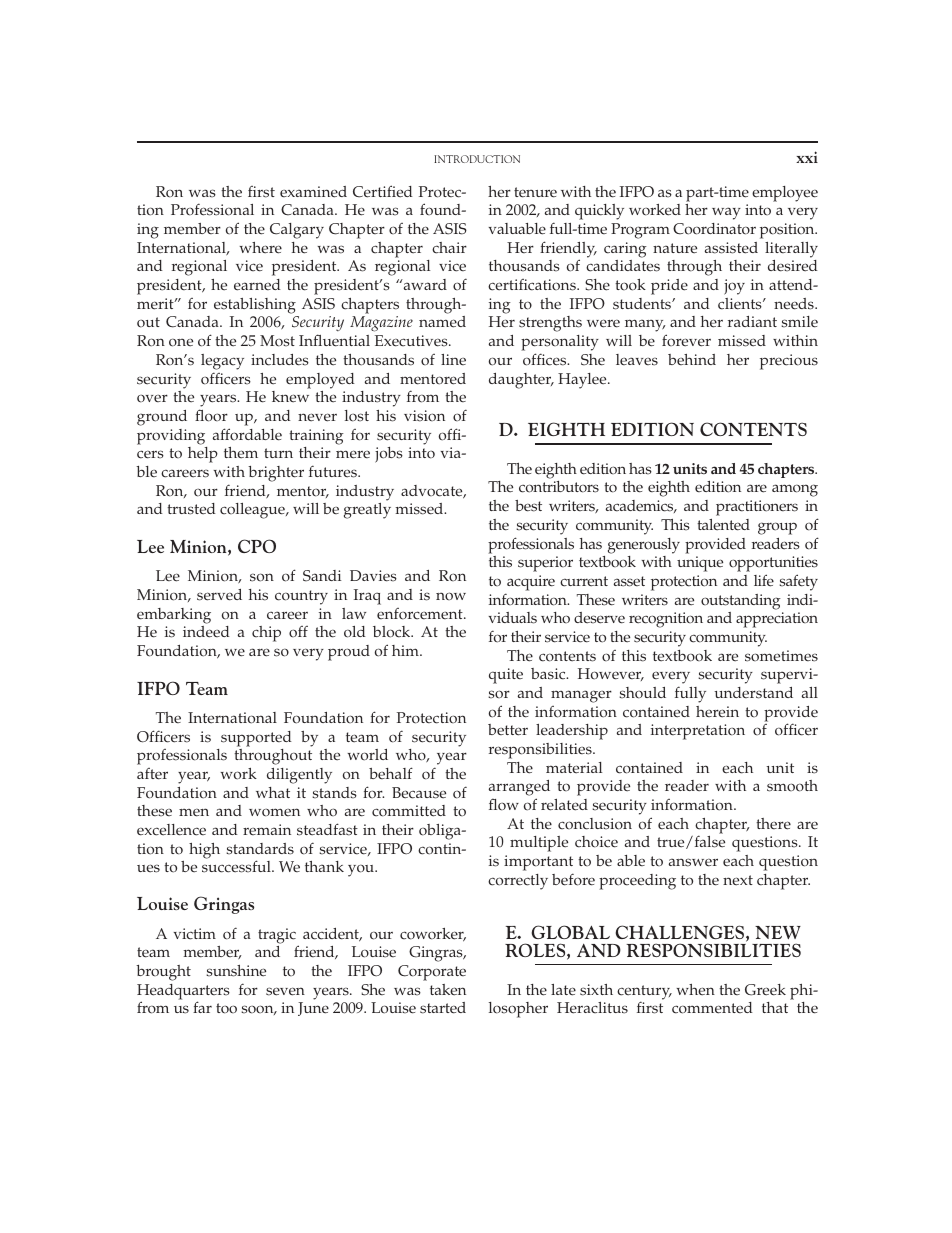 This page has height=1233, width=952. I want to click on arranged, so click(519, 789).
